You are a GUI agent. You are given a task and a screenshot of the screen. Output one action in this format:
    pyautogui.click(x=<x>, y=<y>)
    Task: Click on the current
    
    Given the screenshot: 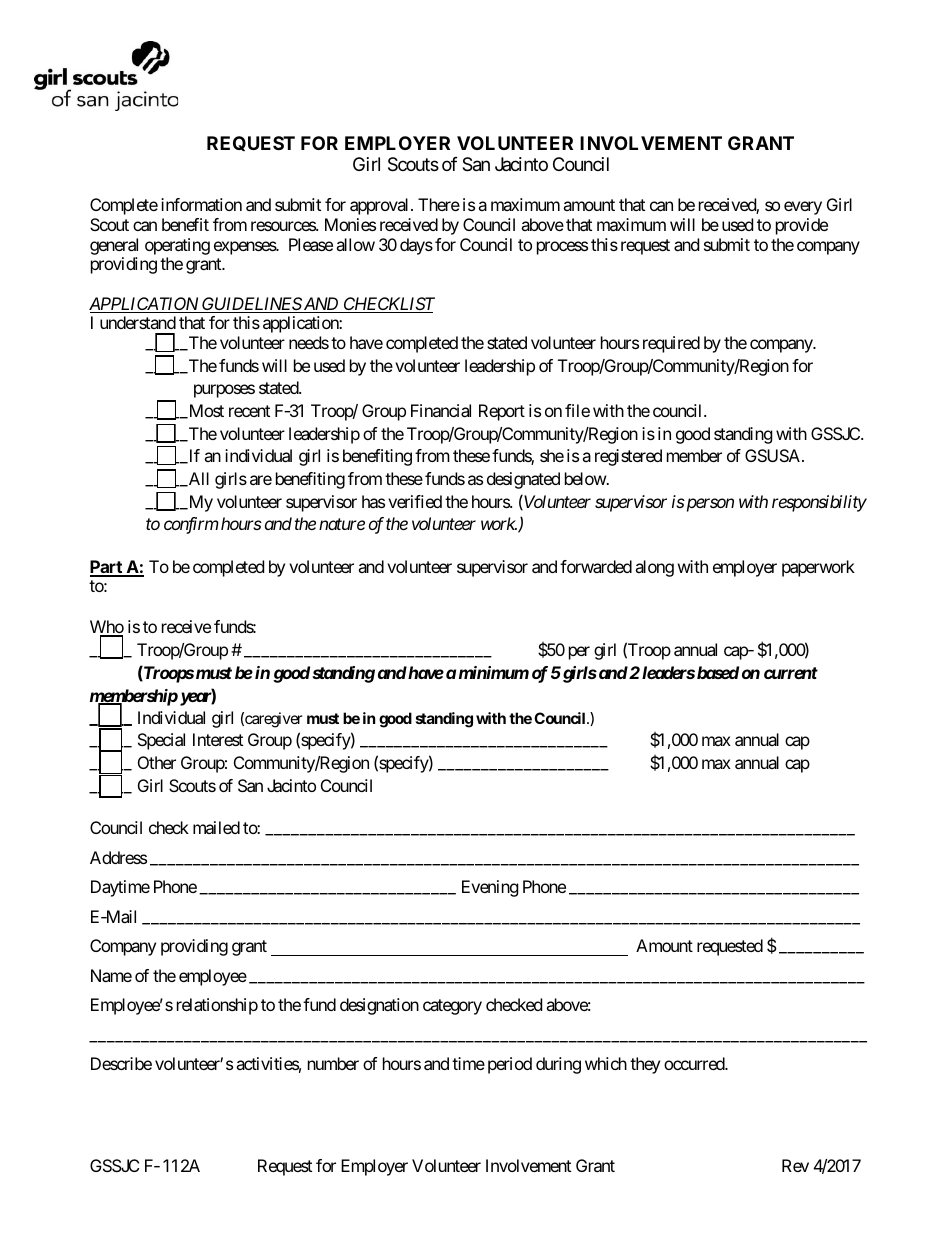 What is the action you would take?
    pyautogui.click(x=791, y=673)
